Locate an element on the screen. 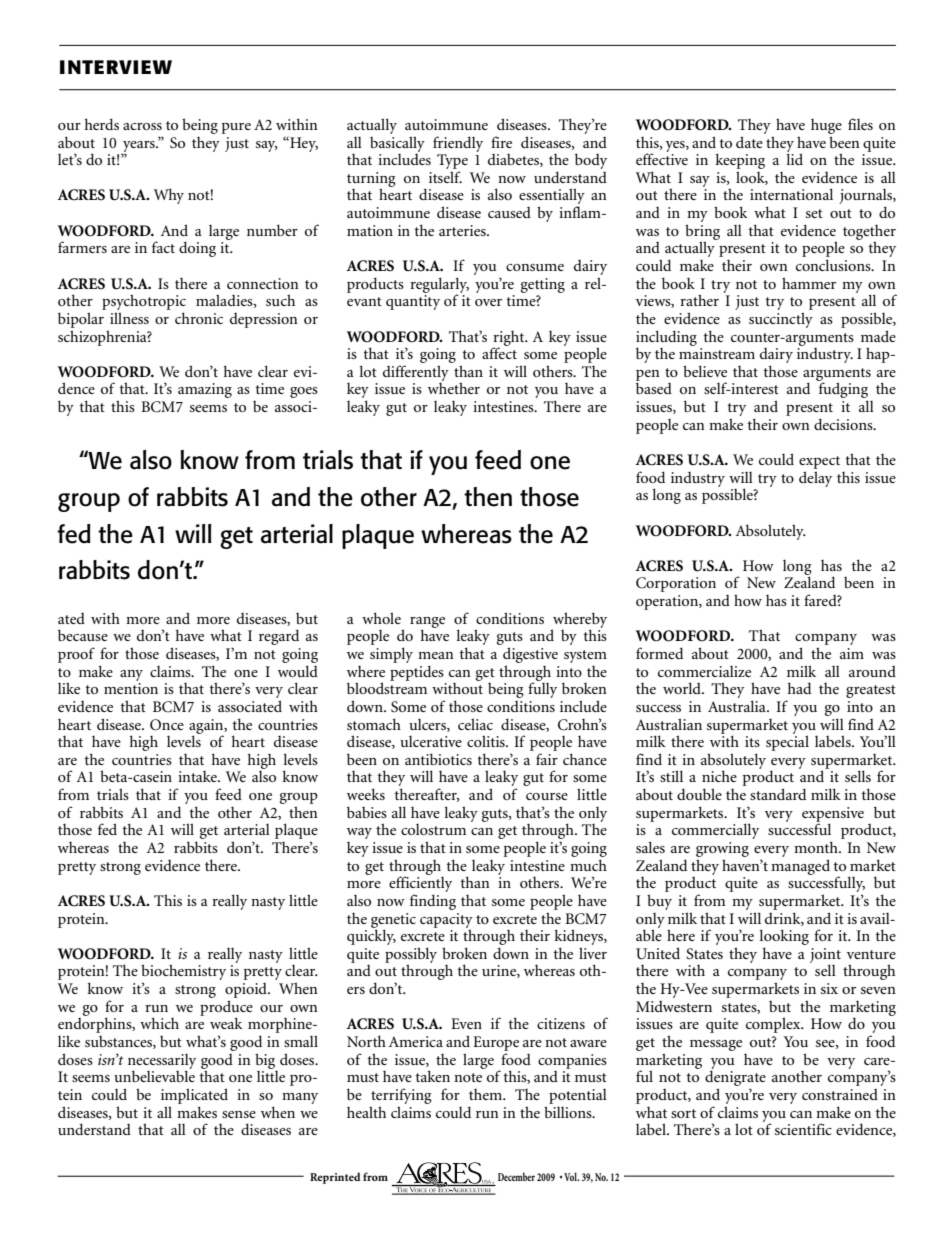 This screenshot has width=952, height=1241. across is located at coordinates (142, 126).
